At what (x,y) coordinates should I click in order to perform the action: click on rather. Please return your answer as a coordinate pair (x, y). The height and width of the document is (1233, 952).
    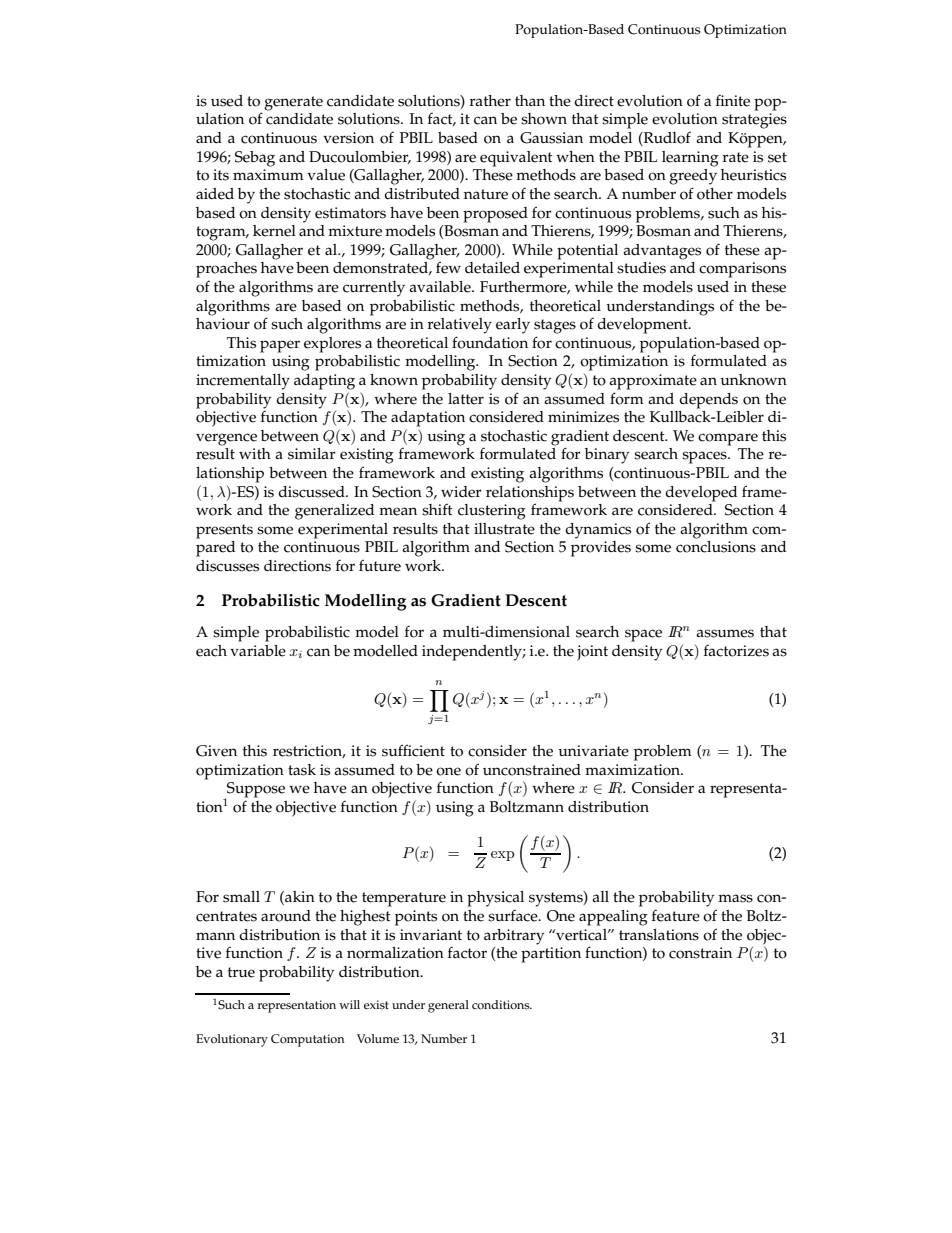
    Looking at the image, I should click on (490, 101).
